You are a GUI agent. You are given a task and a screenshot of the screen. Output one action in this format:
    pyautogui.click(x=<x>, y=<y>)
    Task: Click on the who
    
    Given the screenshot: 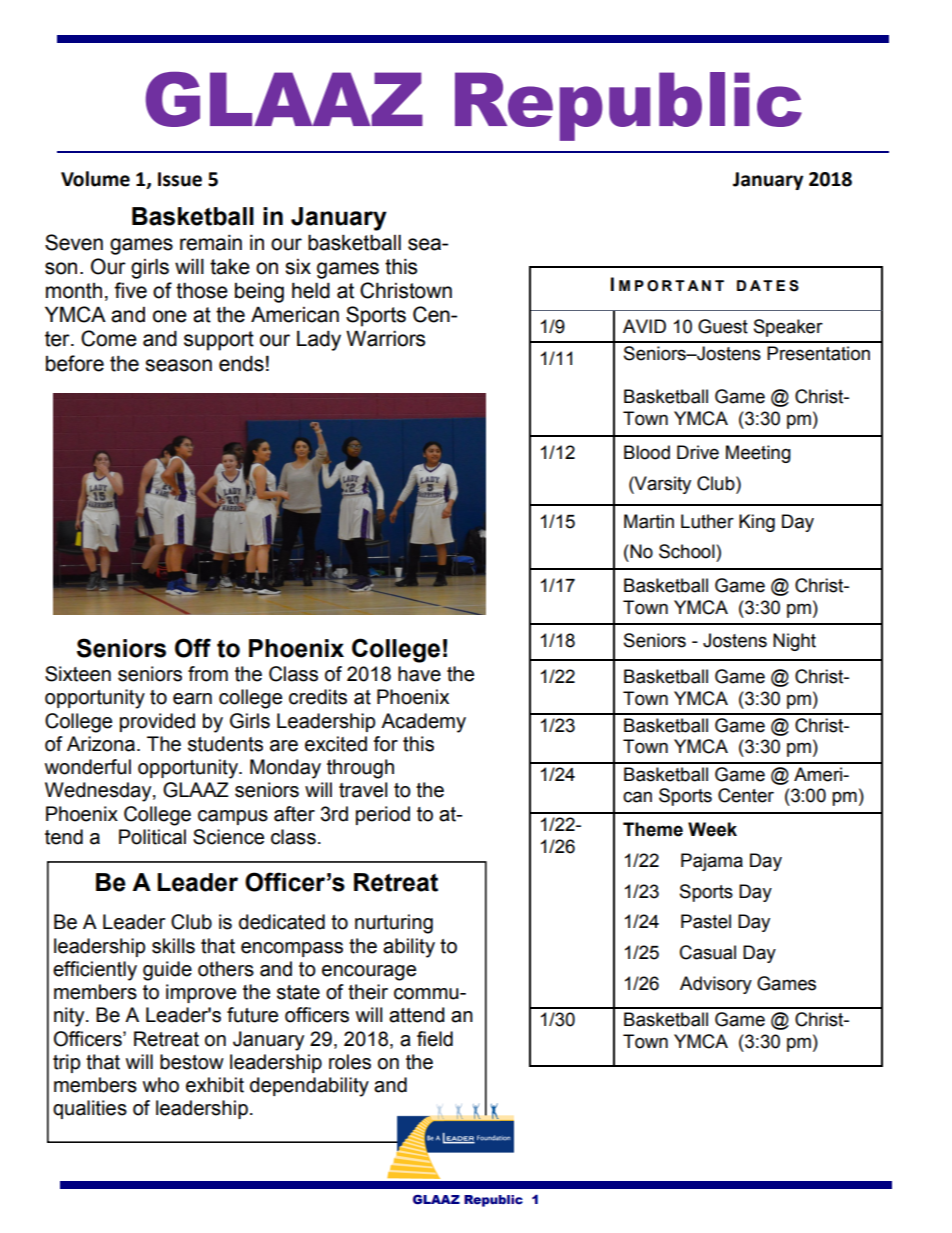 What is the action you would take?
    pyautogui.click(x=161, y=1085)
